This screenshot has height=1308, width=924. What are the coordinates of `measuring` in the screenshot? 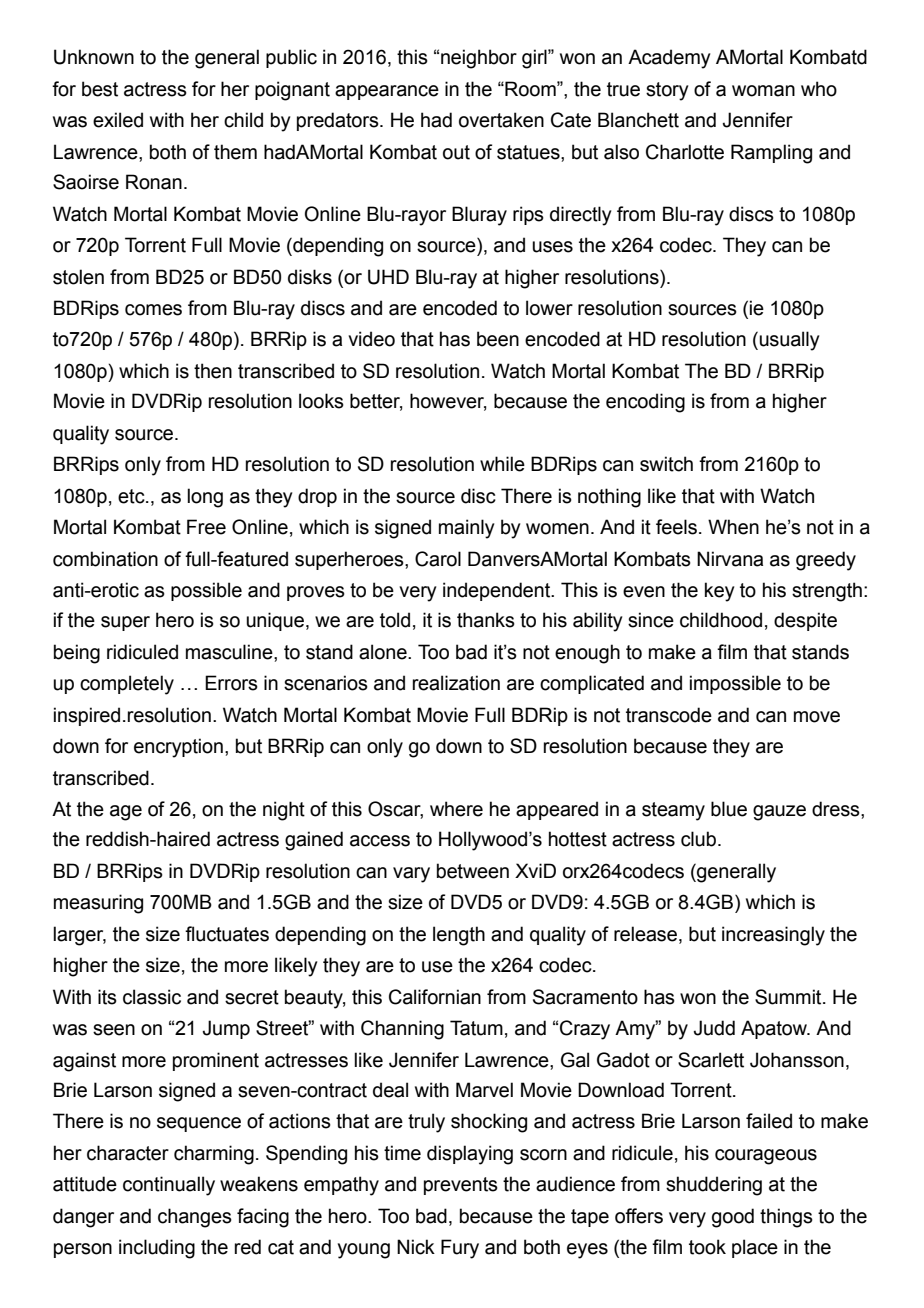 It's located at (98, 904).
